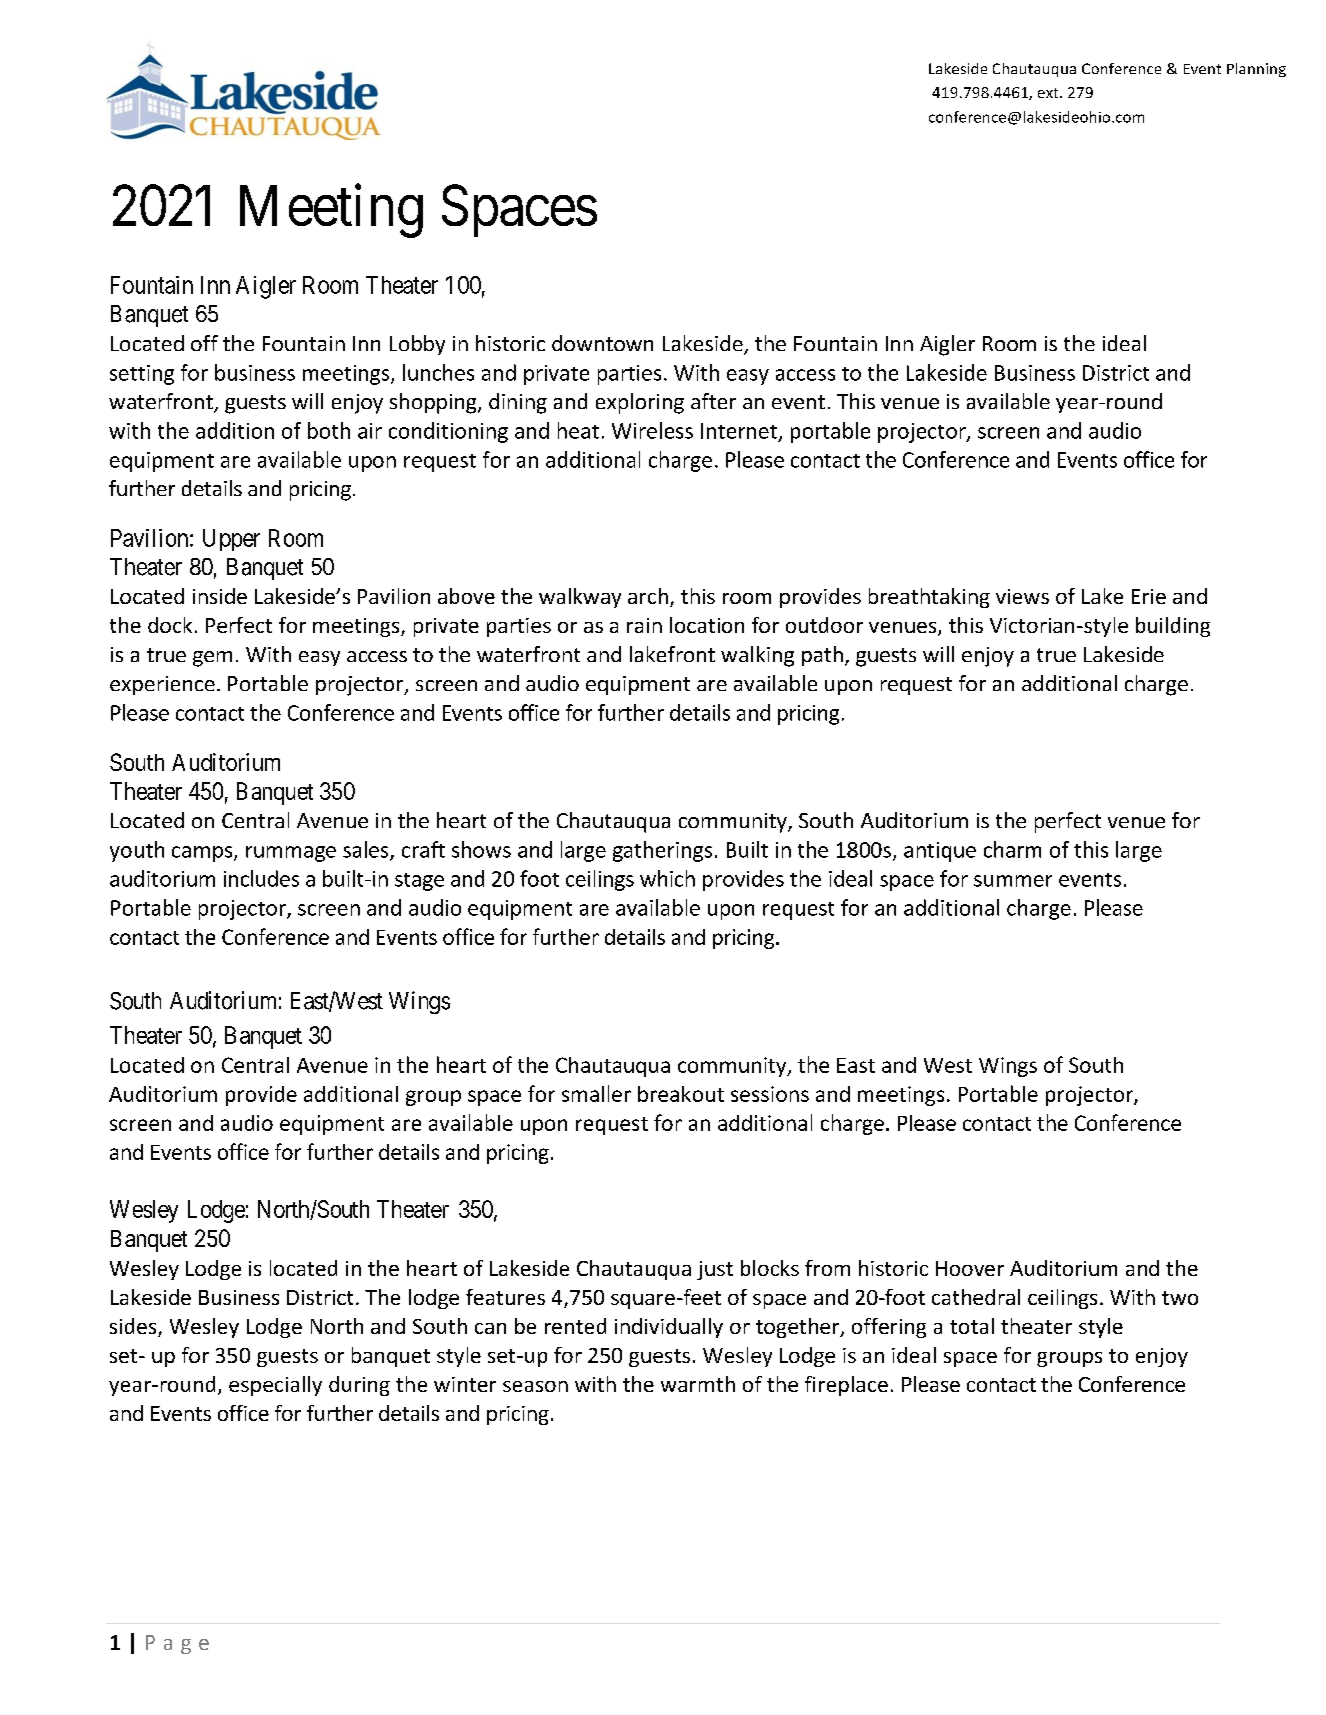  What do you see at coordinates (275, 1386) in the page?
I see `especially` at bounding box center [275, 1386].
